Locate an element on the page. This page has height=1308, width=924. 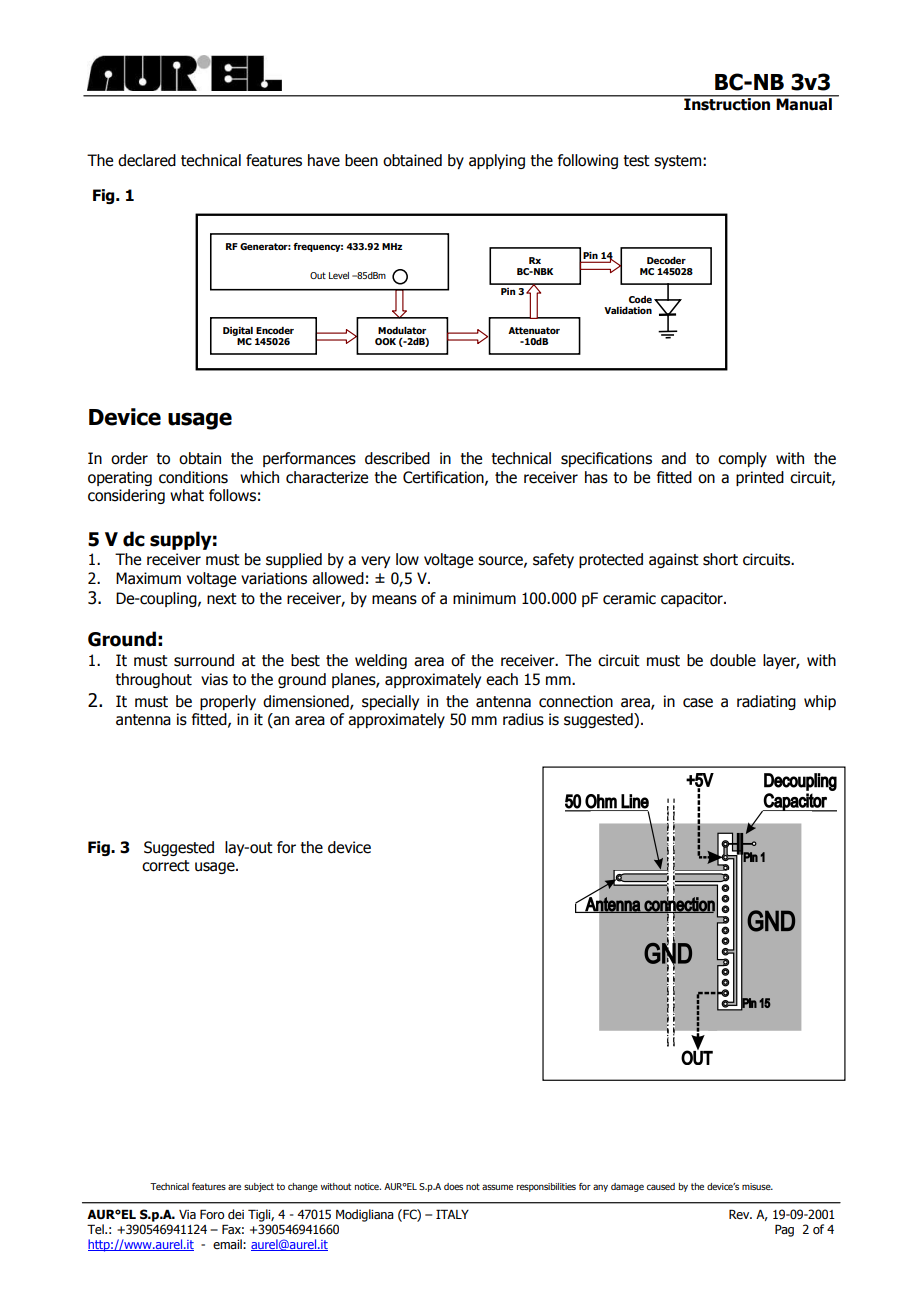
Rev is located at coordinates (740, 1214).
